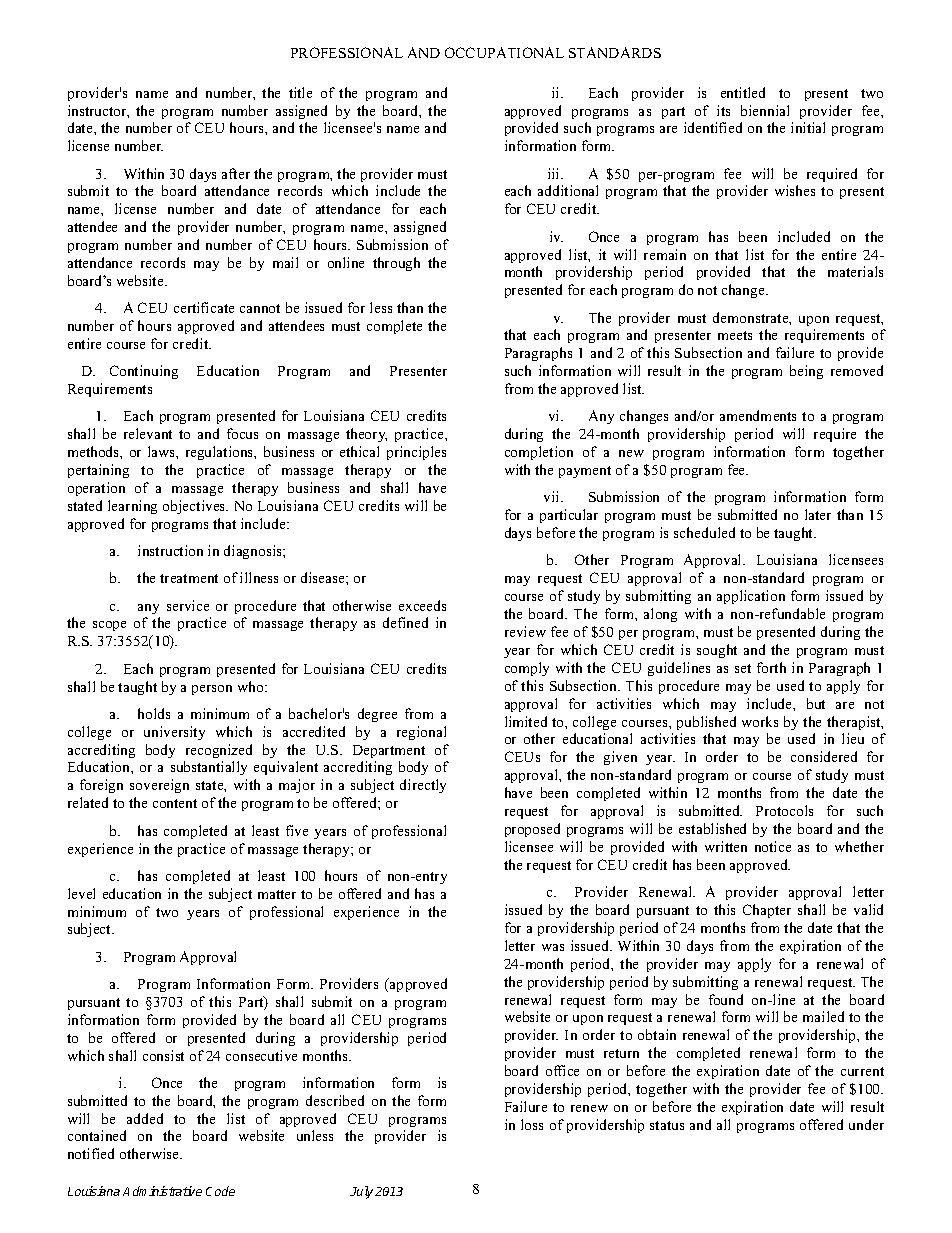 The height and width of the screenshot is (1233, 952). What do you see at coordinates (525, 631) in the screenshot?
I see `review` at bounding box center [525, 631].
